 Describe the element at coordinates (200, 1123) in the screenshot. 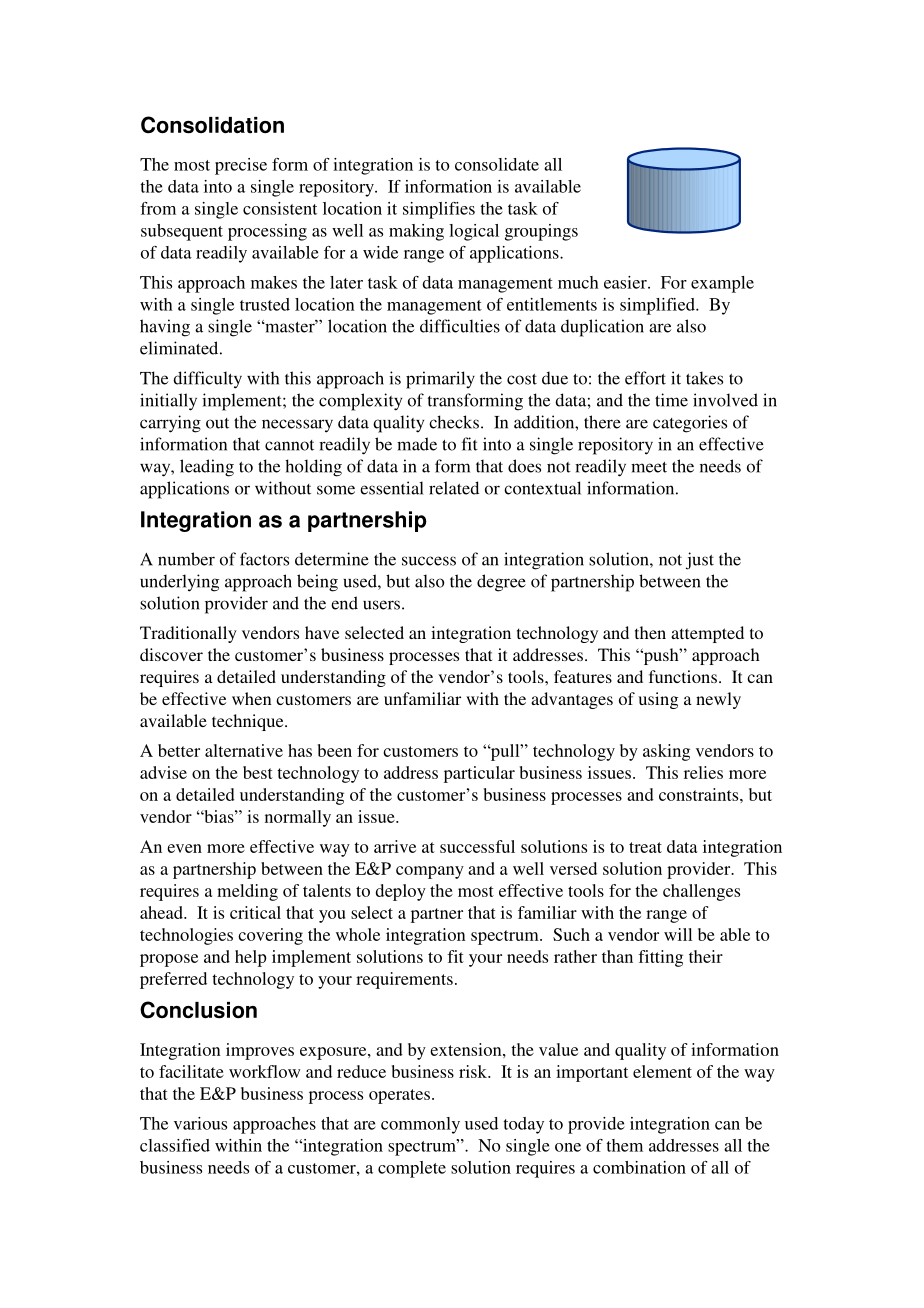

I see `various` at that location.
